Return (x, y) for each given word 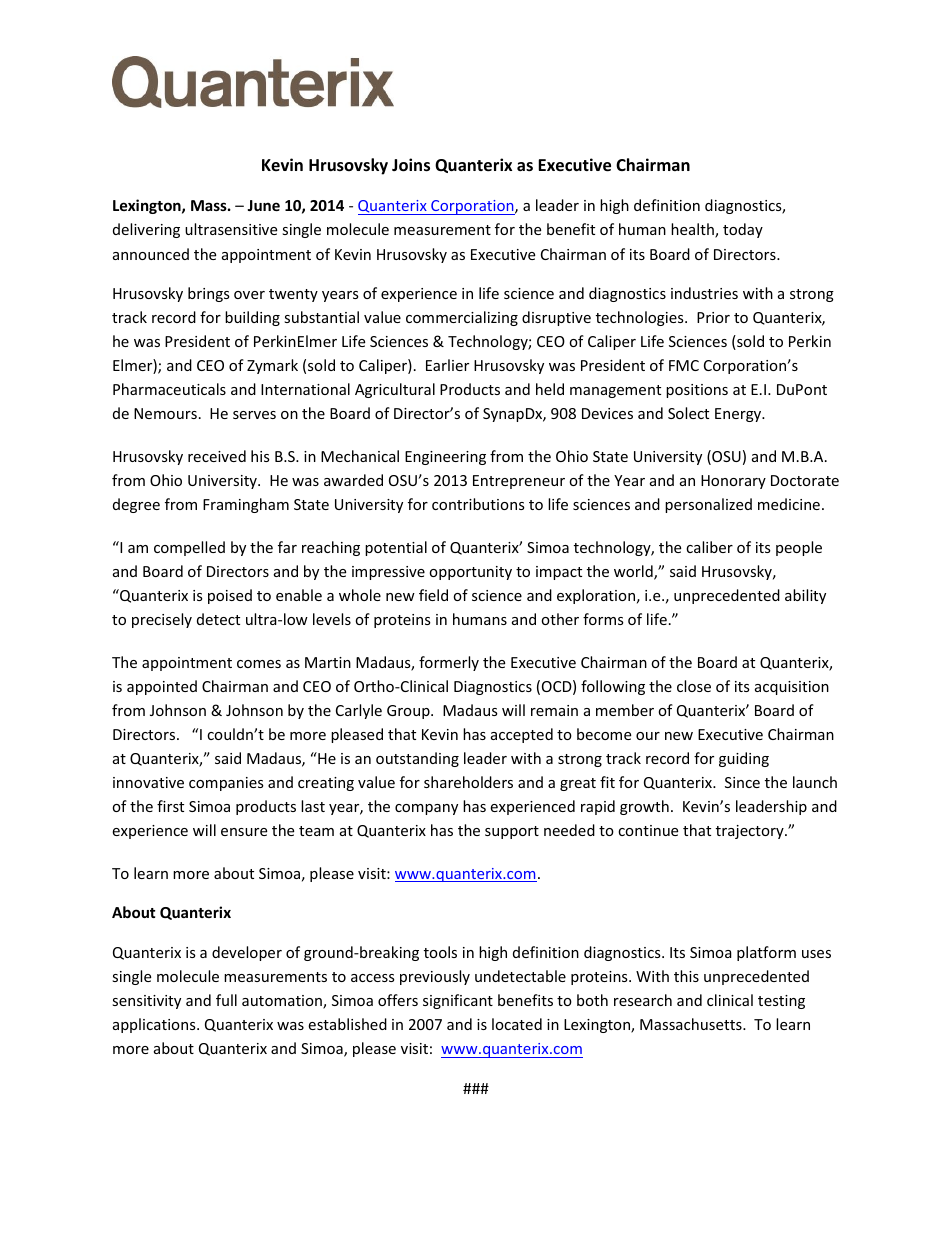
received (217, 456)
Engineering (445, 458)
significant (458, 1001)
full (226, 1000)
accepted (522, 735)
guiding (744, 759)
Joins (411, 165)
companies (226, 784)
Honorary (733, 482)
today (743, 230)
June (263, 205)
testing (781, 1002)
